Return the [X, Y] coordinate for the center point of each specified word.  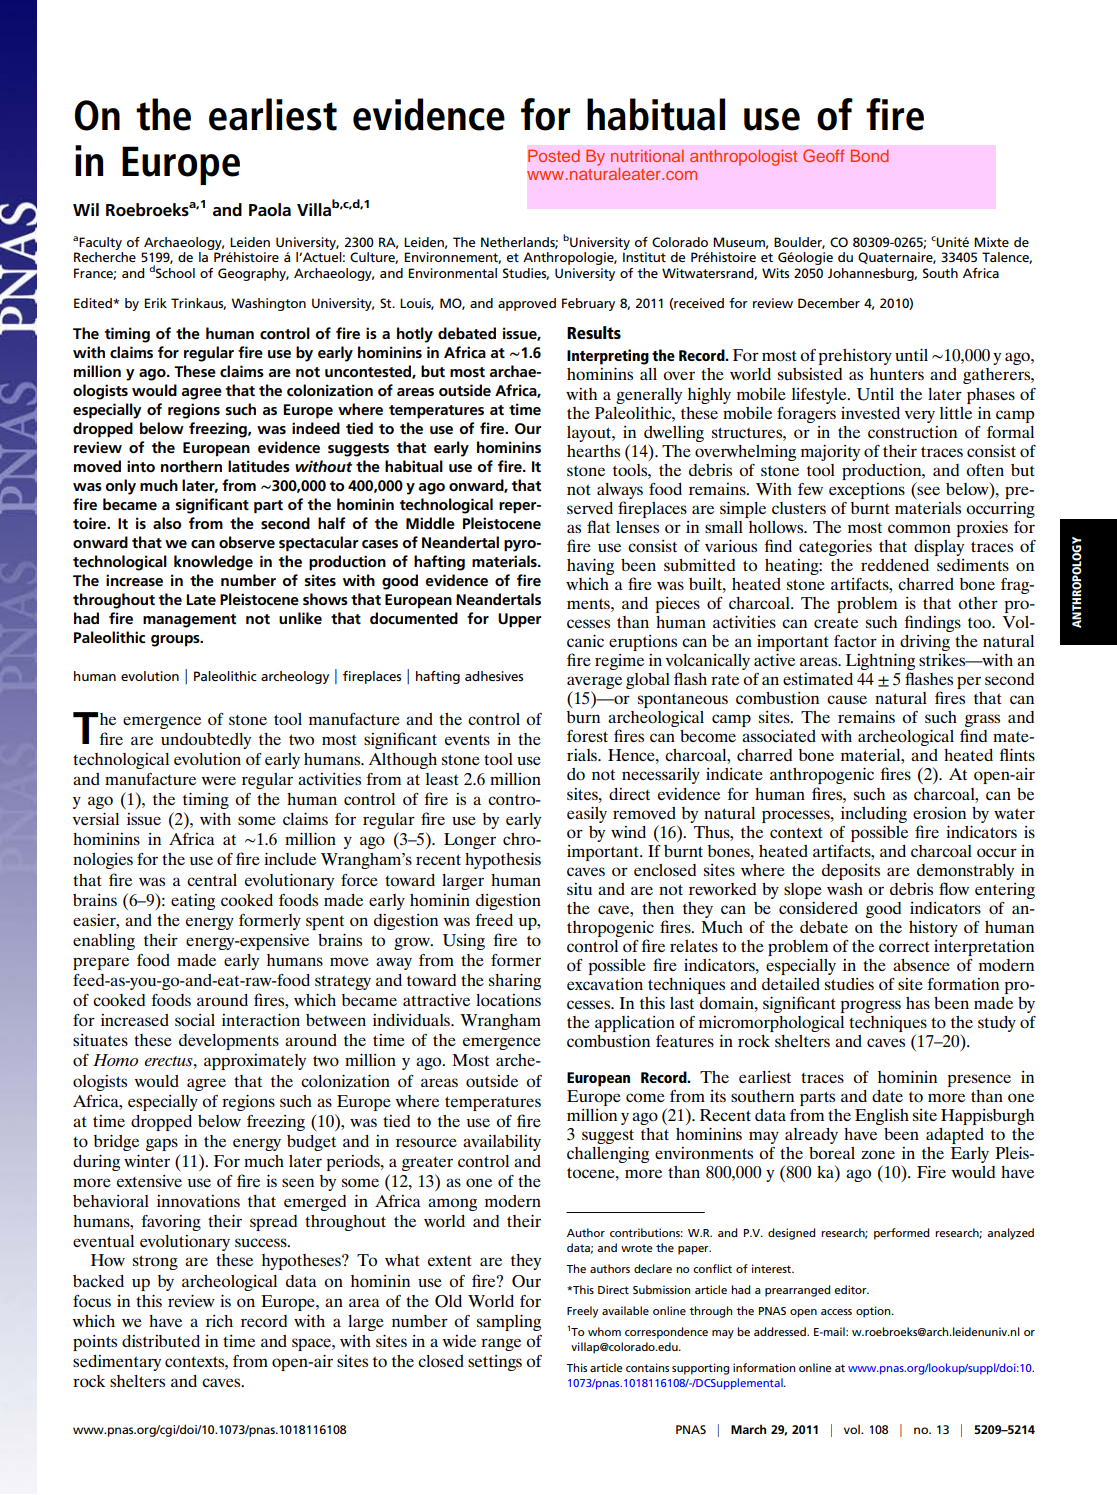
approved [527, 304]
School [175, 273]
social [195, 1020]
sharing [515, 981]
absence [921, 965]
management [189, 621]
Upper [519, 620]
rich [219, 1321]
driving [925, 643]
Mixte [991, 242]
